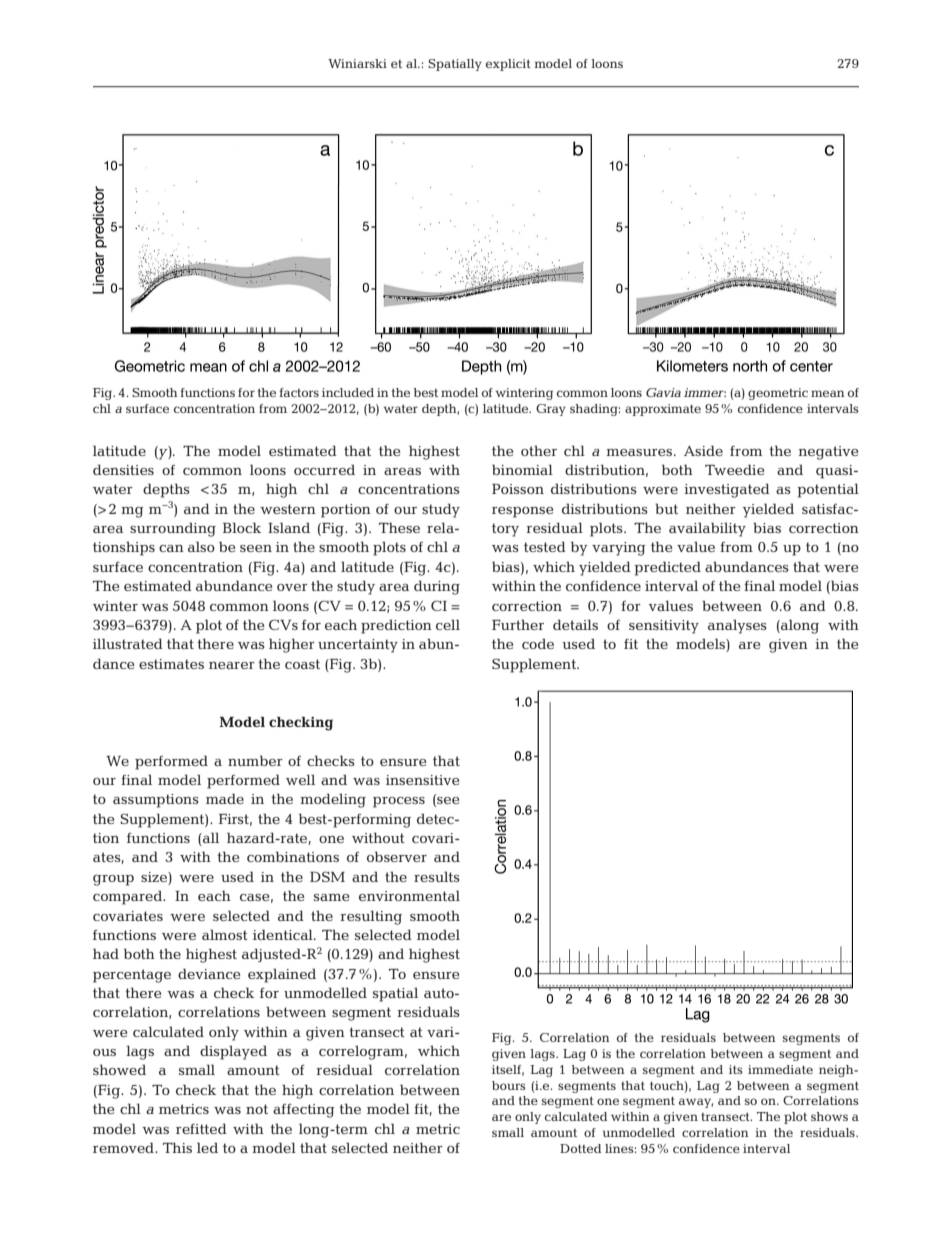  Describe the element at coordinates (448, 624) in the screenshot. I see `cell` at that location.
